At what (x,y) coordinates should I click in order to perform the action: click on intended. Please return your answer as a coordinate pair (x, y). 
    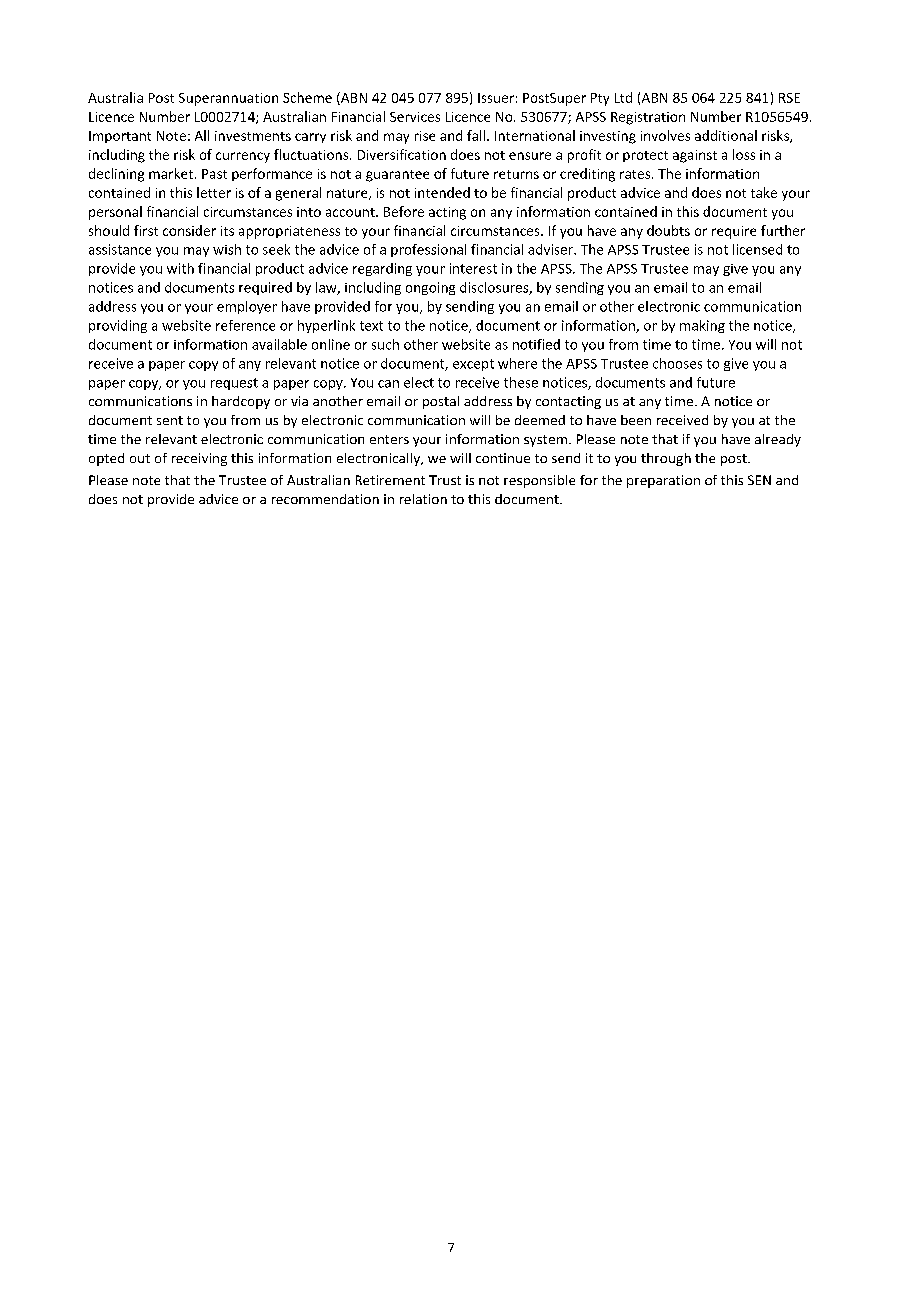
    Looking at the image, I should click on (442, 192).
